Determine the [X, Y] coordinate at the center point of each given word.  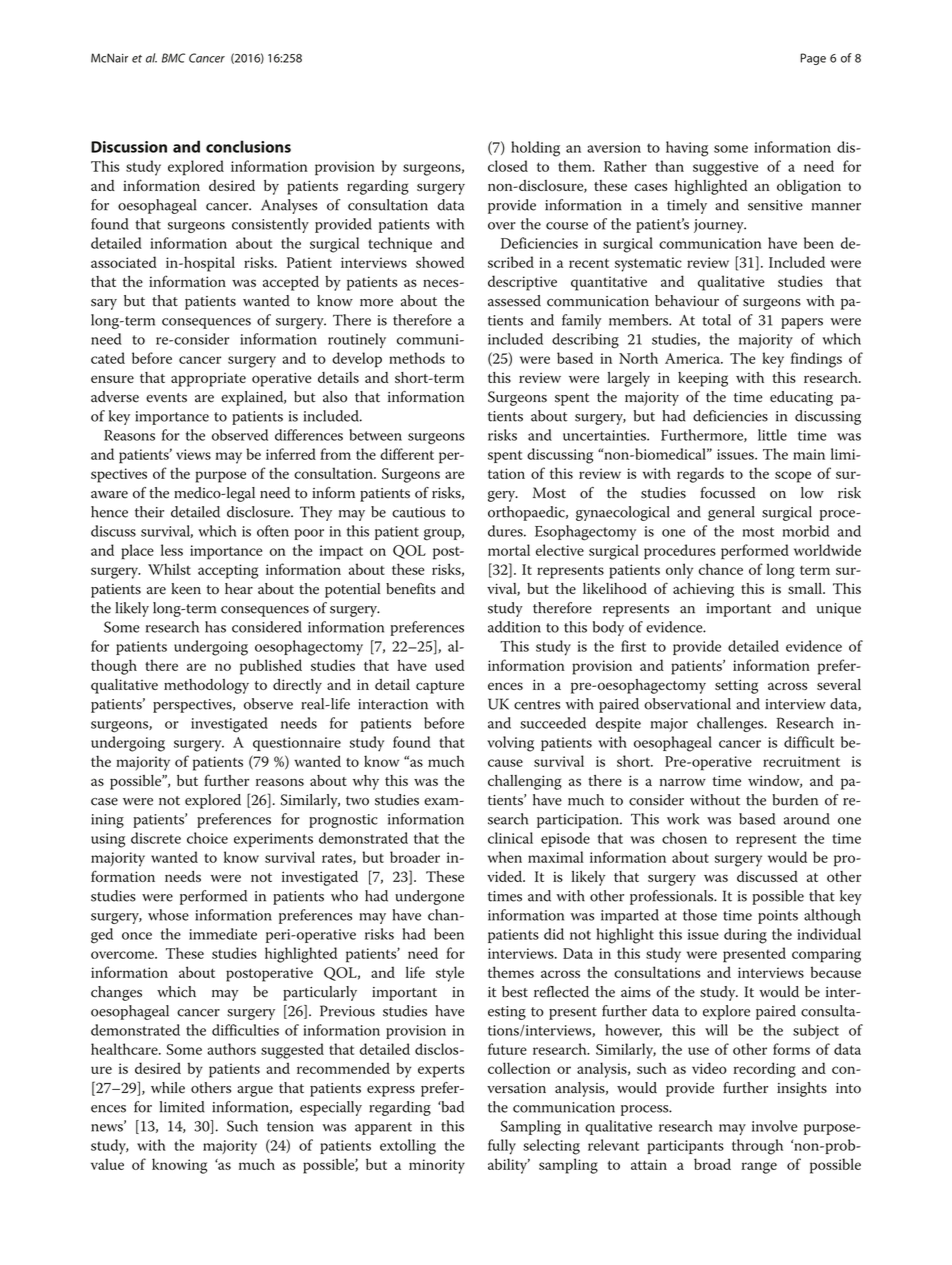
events [166, 398]
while [168, 1088]
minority [437, 1166]
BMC [173, 58]
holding [535, 149]
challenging [525, 782]
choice [207, 838]
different [407, 454]
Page [813, 59]
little [772, 435]
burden [795, 800]
